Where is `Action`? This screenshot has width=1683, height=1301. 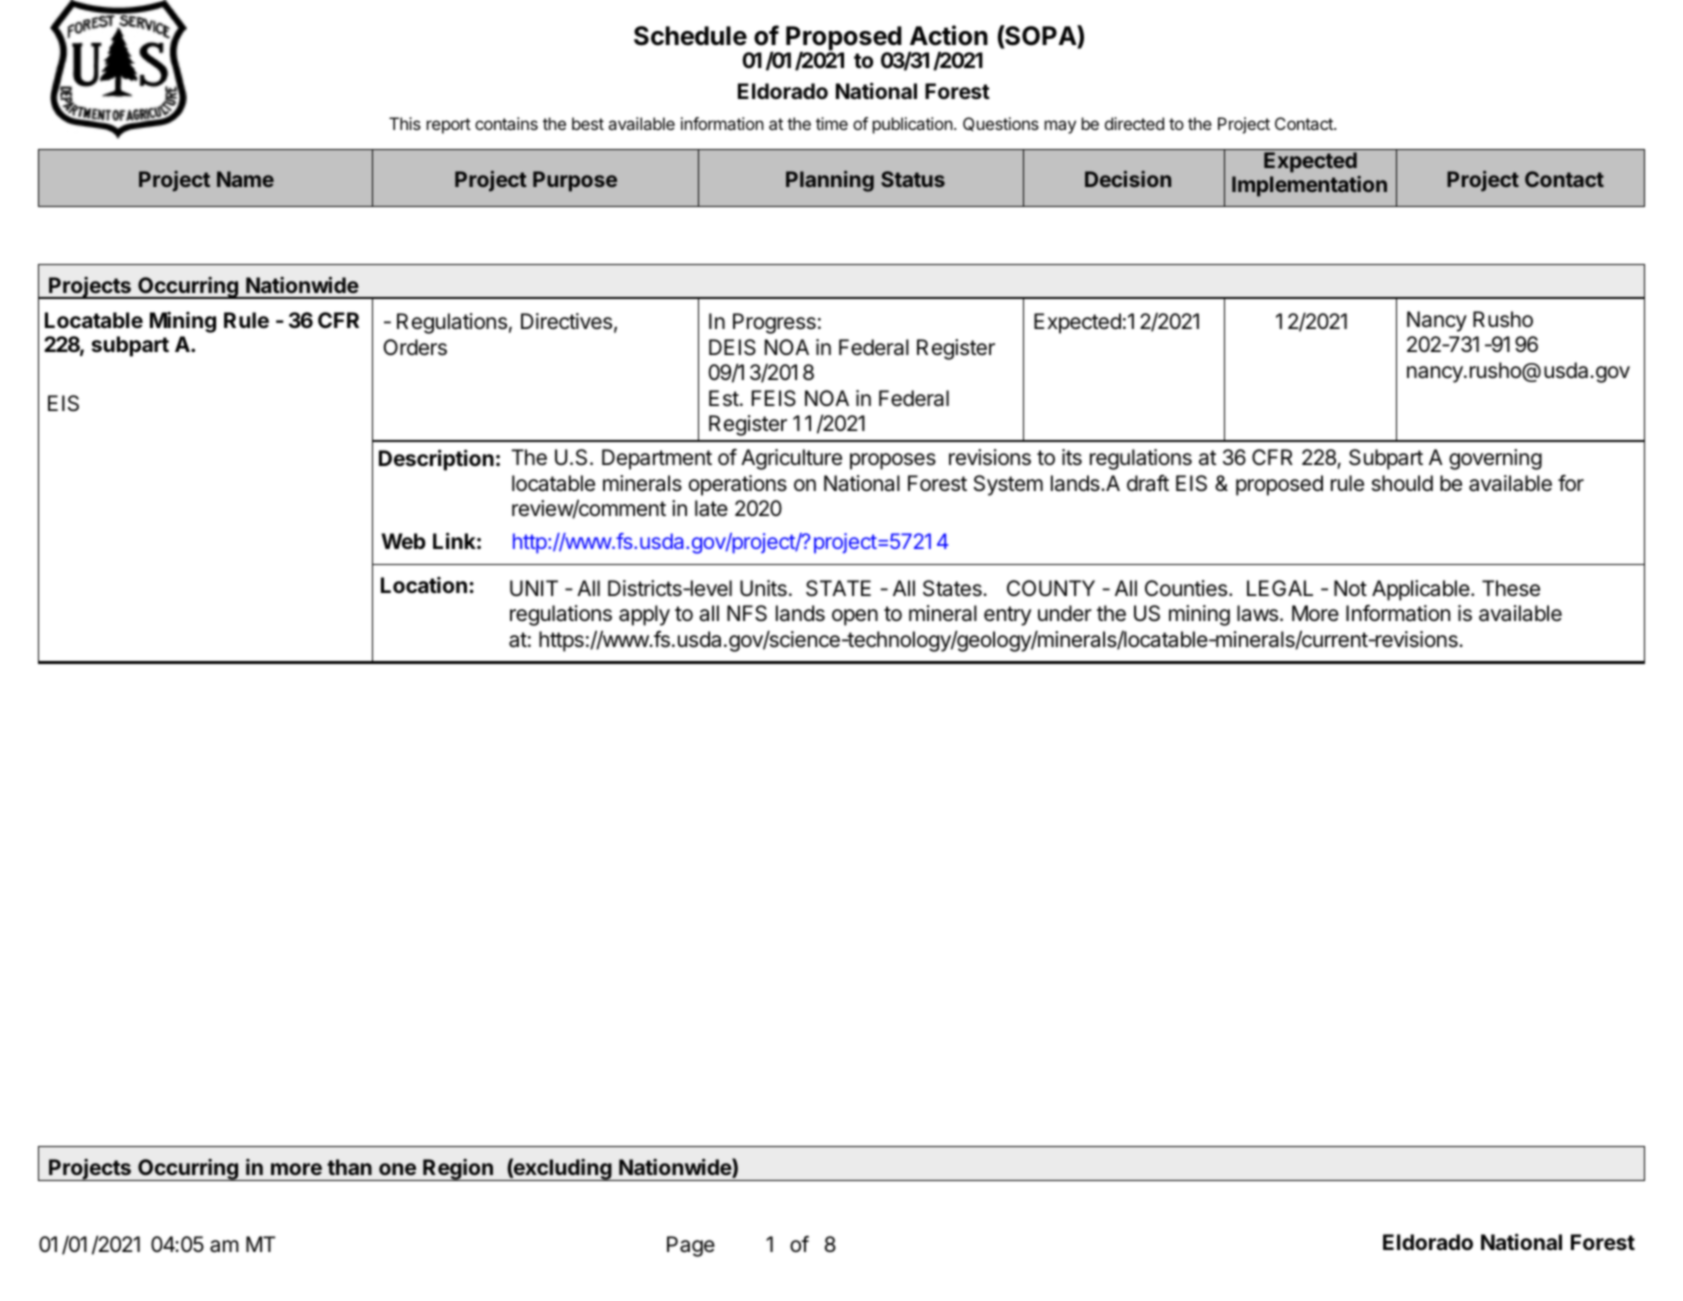 Action is located at coordinates (949, 35).
